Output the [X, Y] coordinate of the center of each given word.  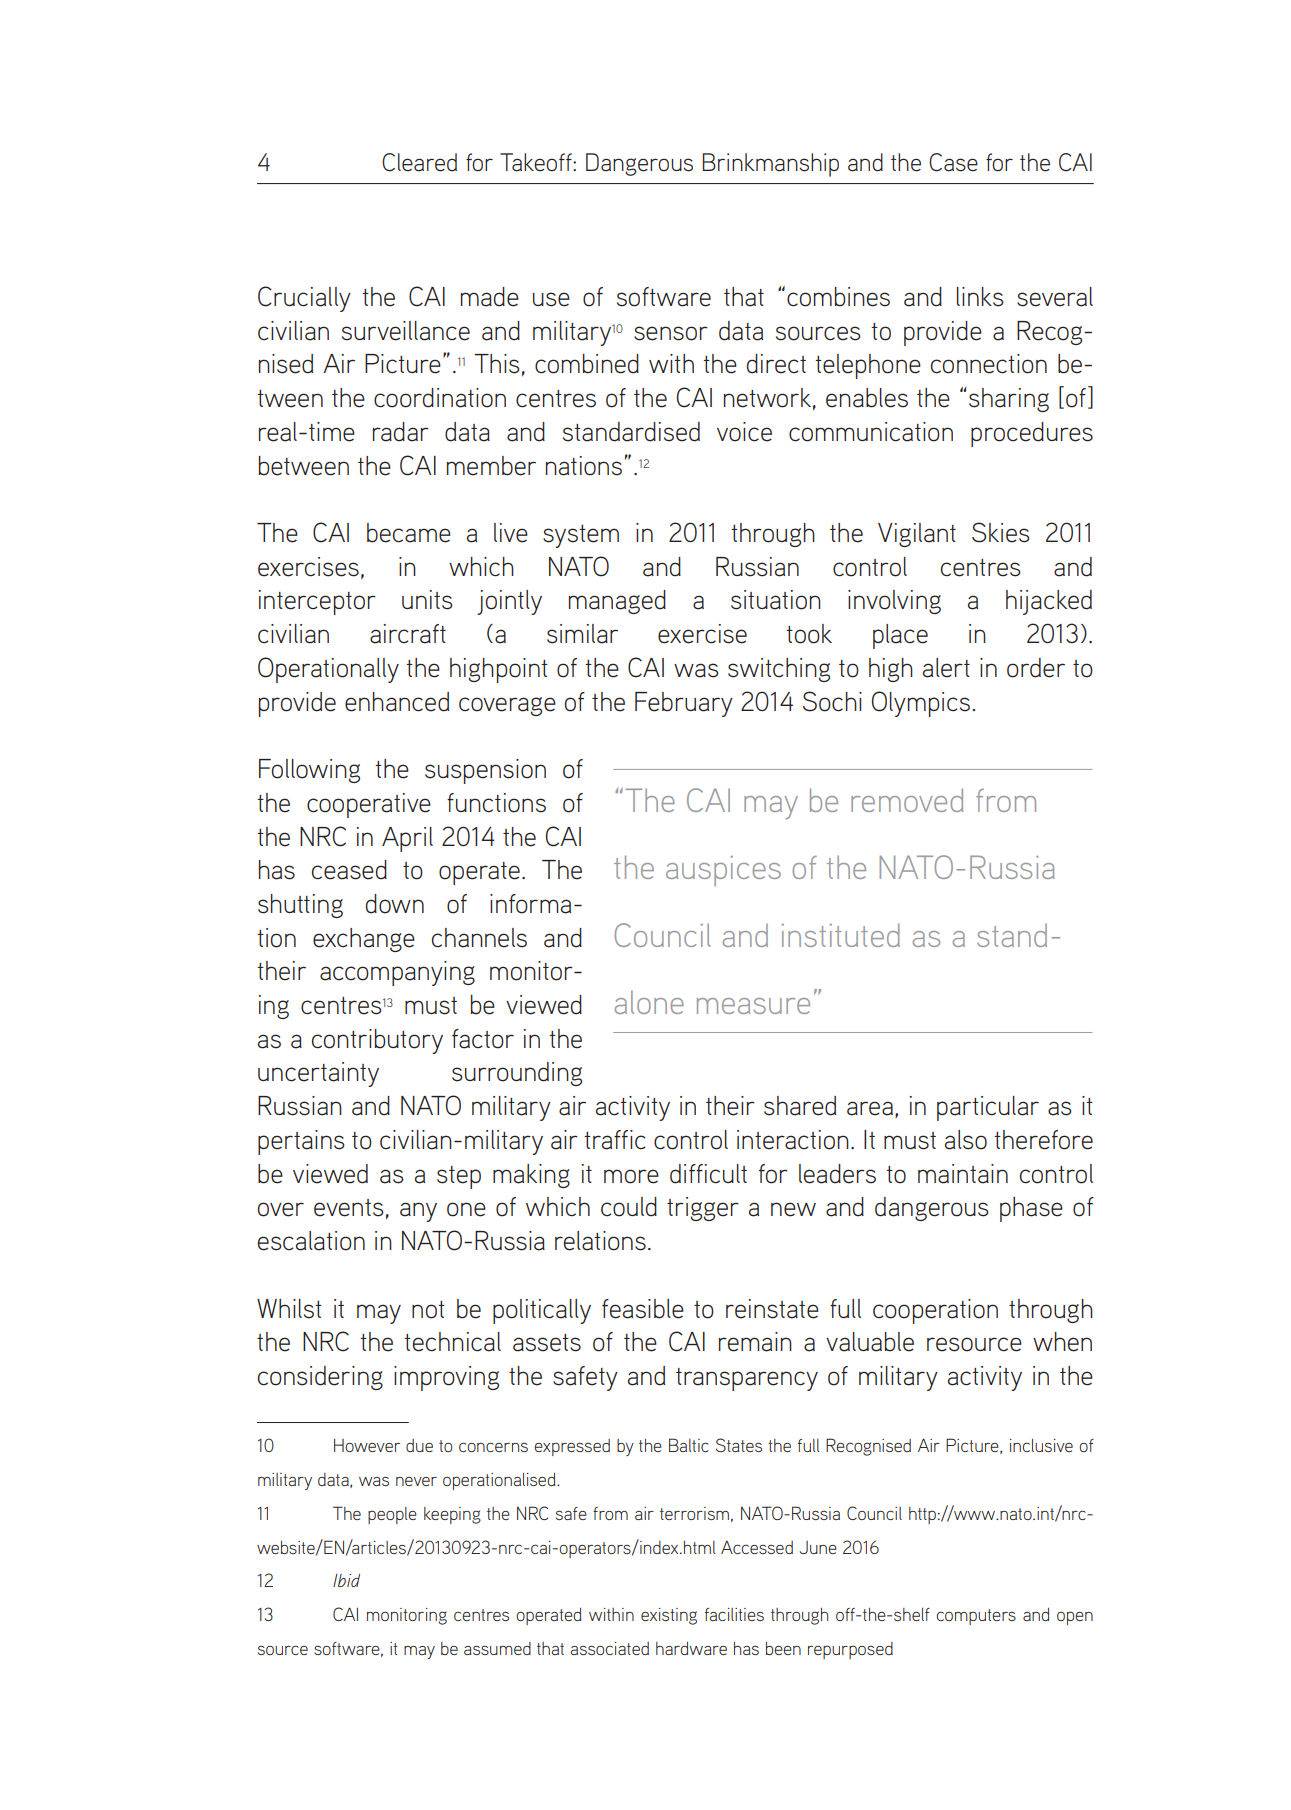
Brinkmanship [770, 165]
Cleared [419, 162]
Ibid [346, 1580]
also [966, 1140]
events [349, 1208]
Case [953, 162]
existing [669, 1616]
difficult [708, 1174]
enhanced [397, 702]
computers [976, 1617]
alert [946, 668]
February [684, 704]
